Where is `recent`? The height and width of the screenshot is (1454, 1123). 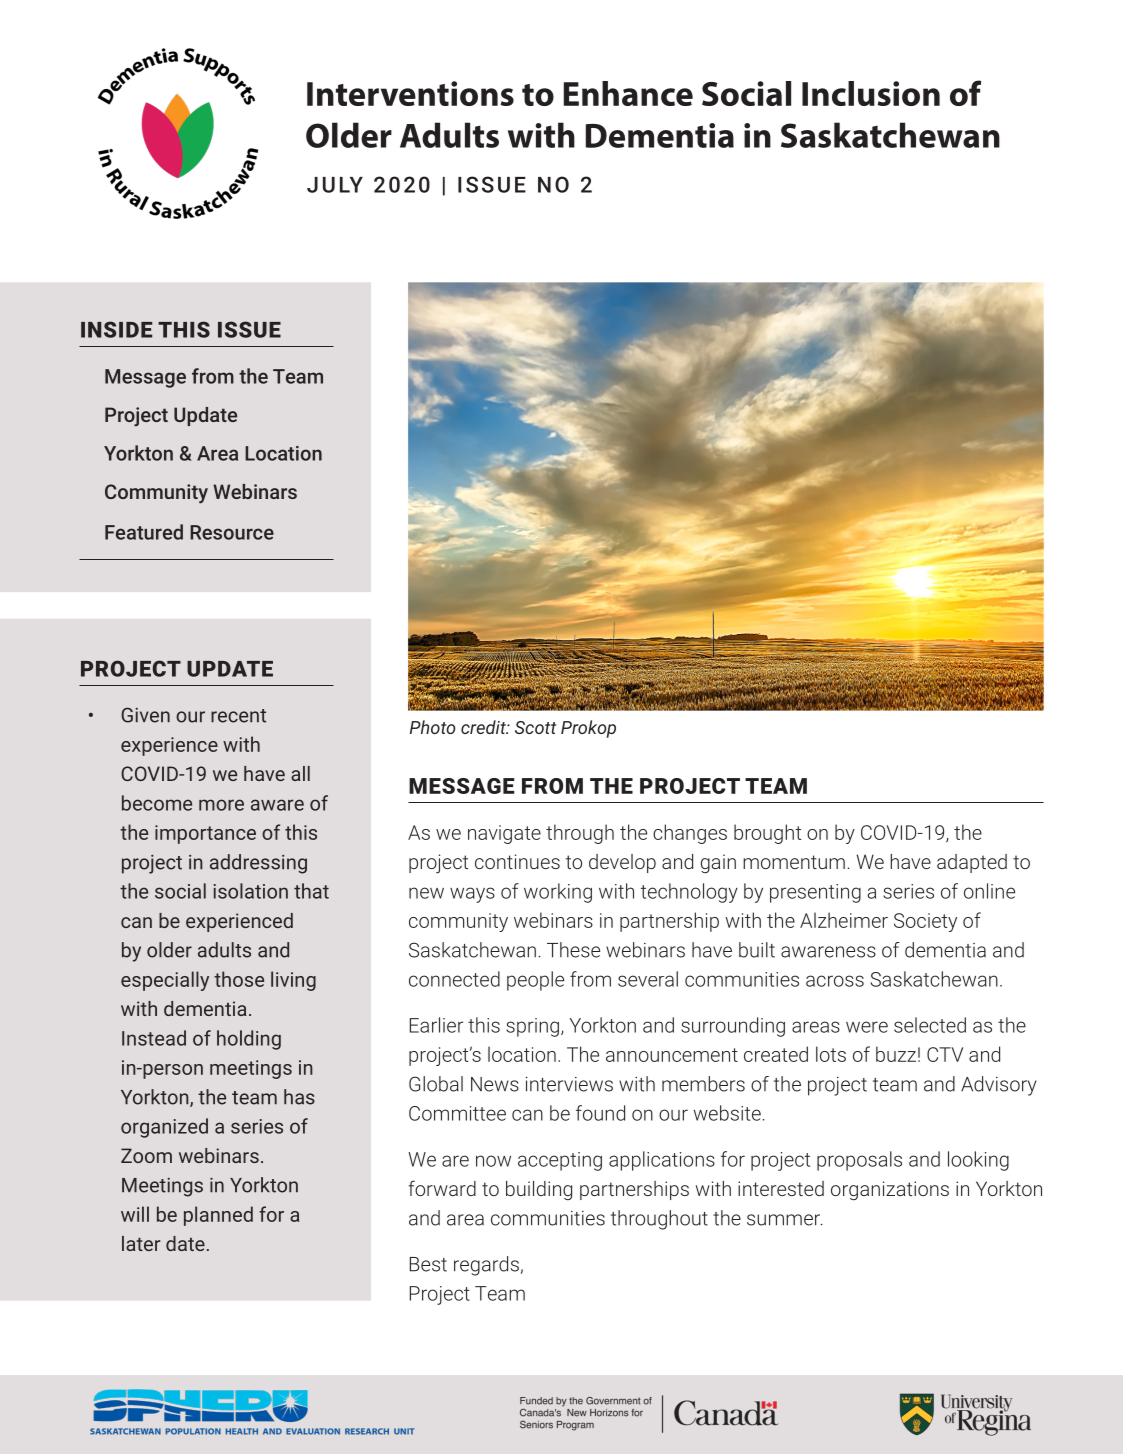 recent is located at coordinates (238, 716).
